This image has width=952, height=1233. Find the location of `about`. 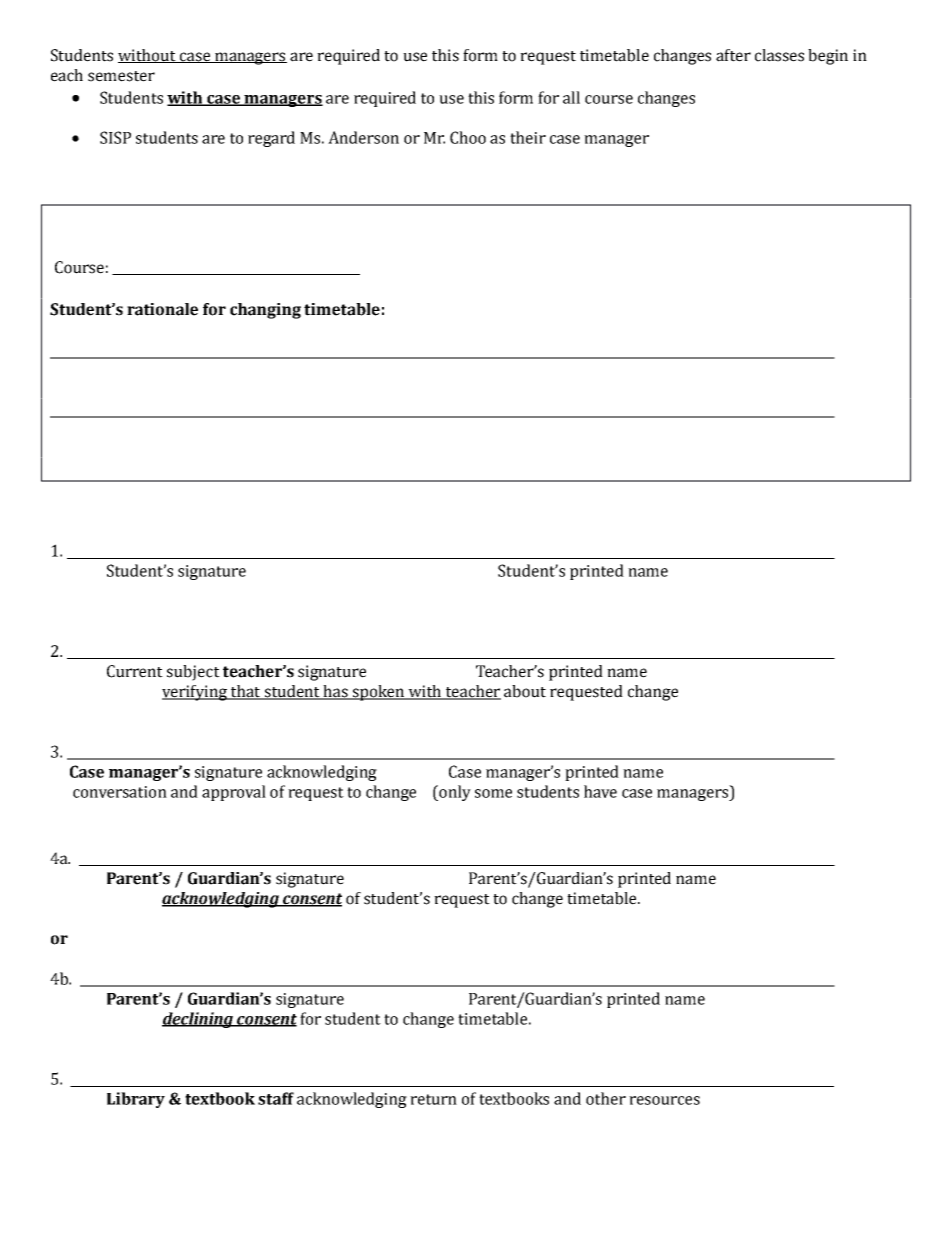

about is located at coordinates (525, 691).
